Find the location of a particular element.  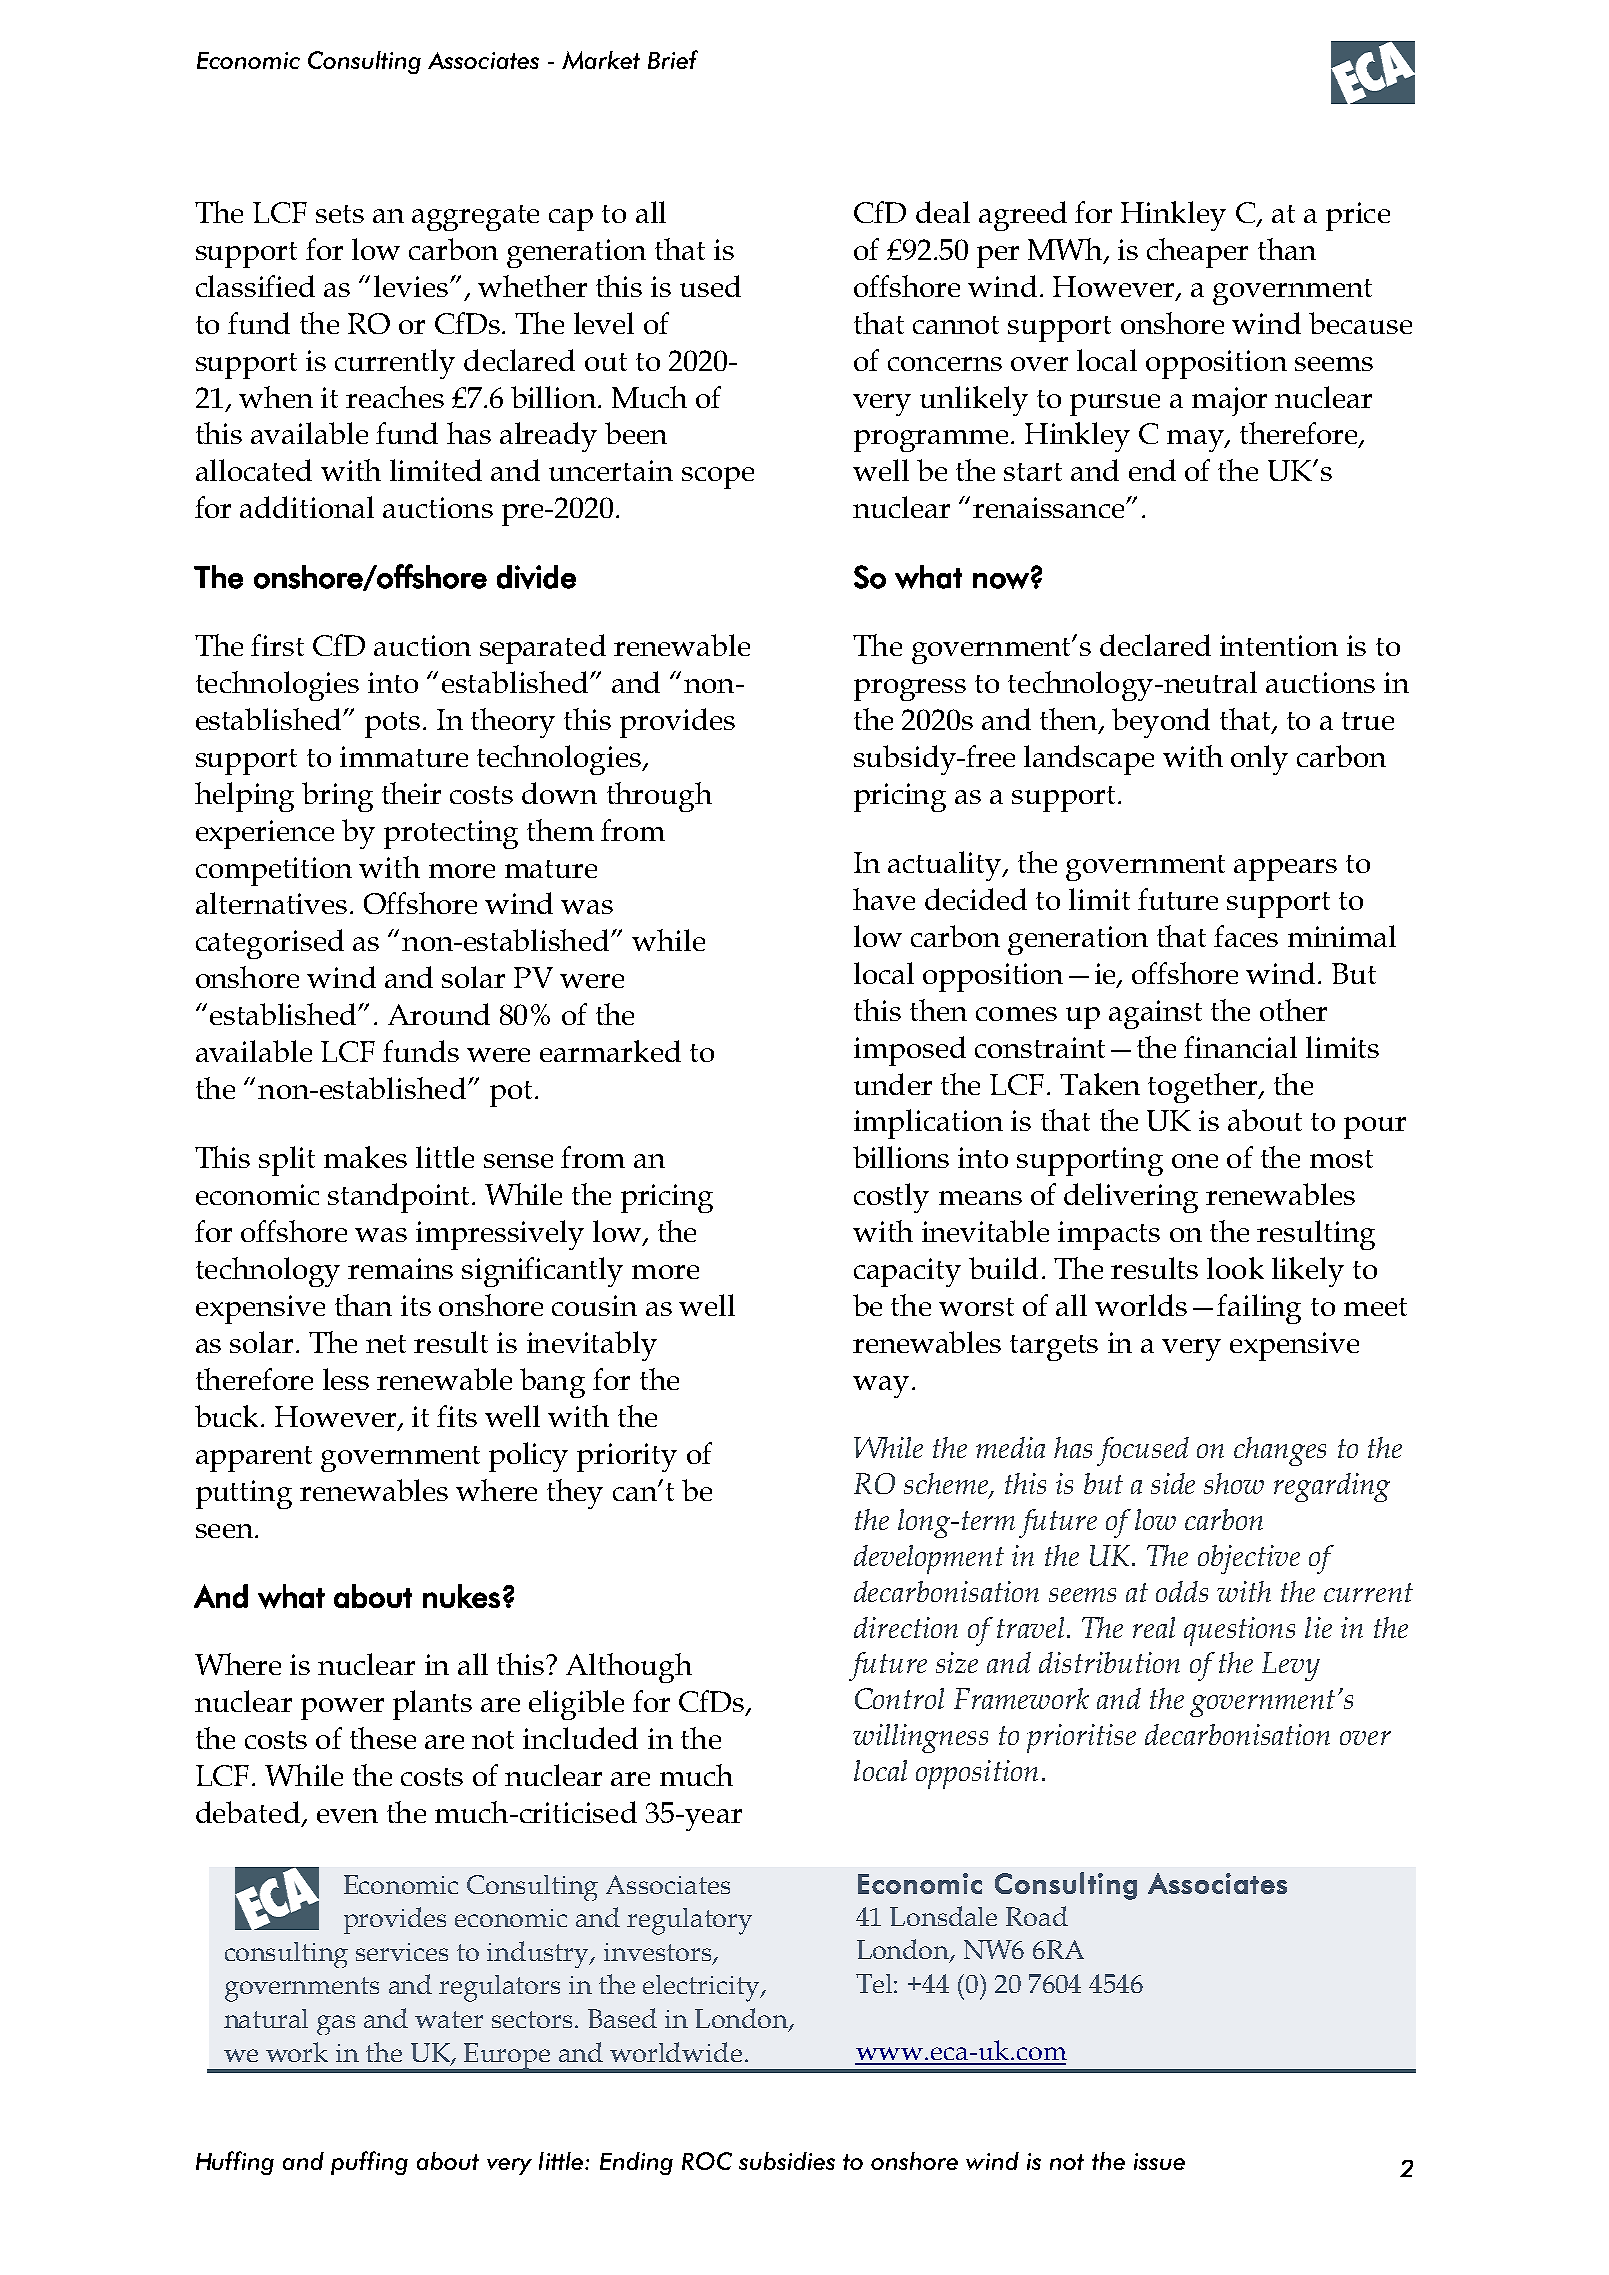

cheaper is located at coordinates (1197, 253).
